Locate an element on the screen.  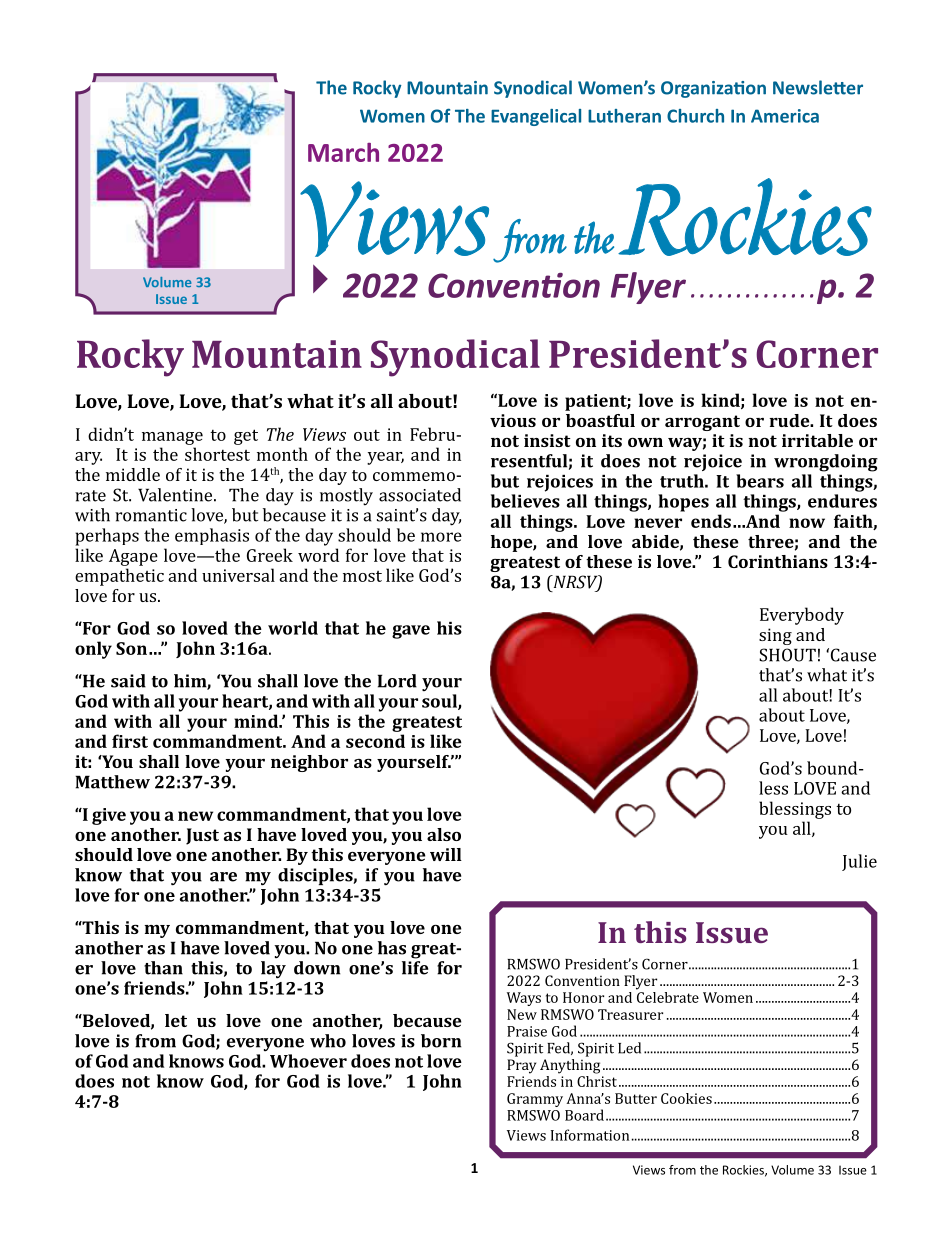
bears is located at coordinates (760, 481).
